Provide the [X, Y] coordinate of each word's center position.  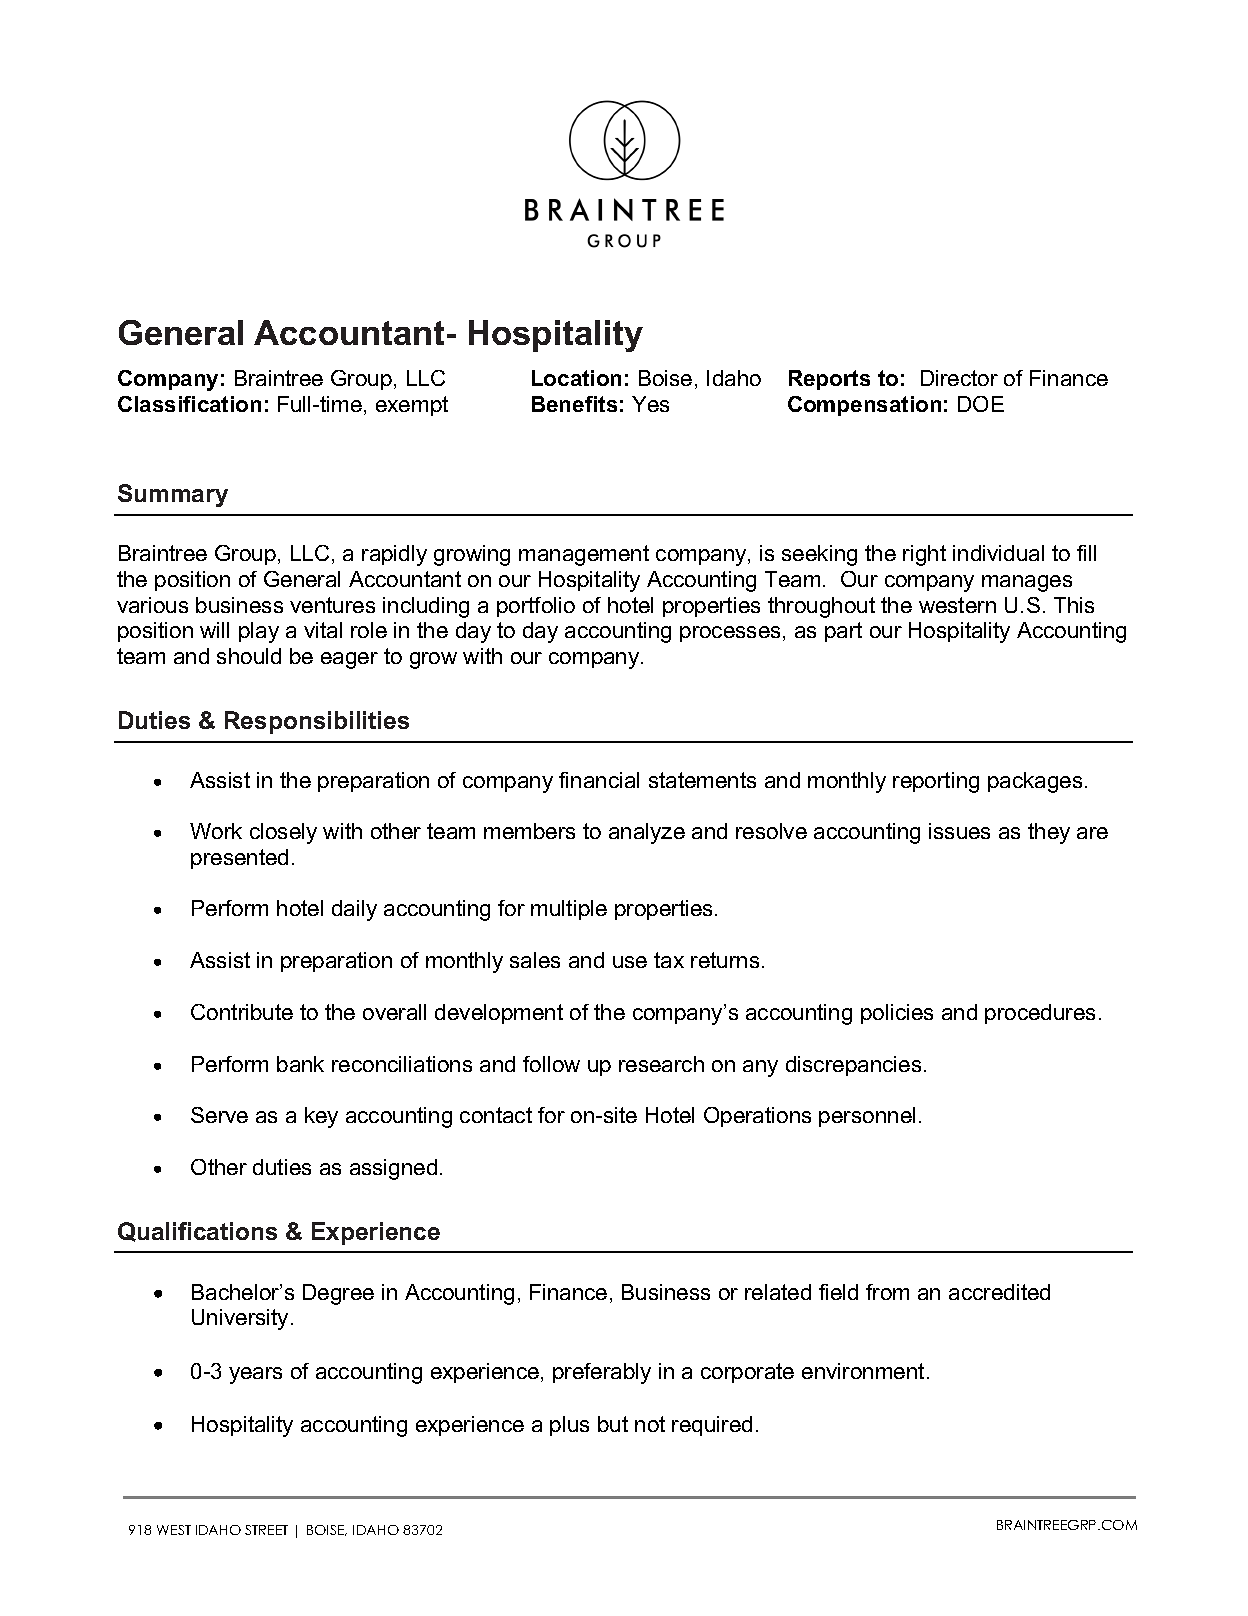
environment [863, 1371]
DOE [981, 404]
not [650, 1424]
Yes [650, 404]
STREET [266, 1530]
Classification [189, 404]
